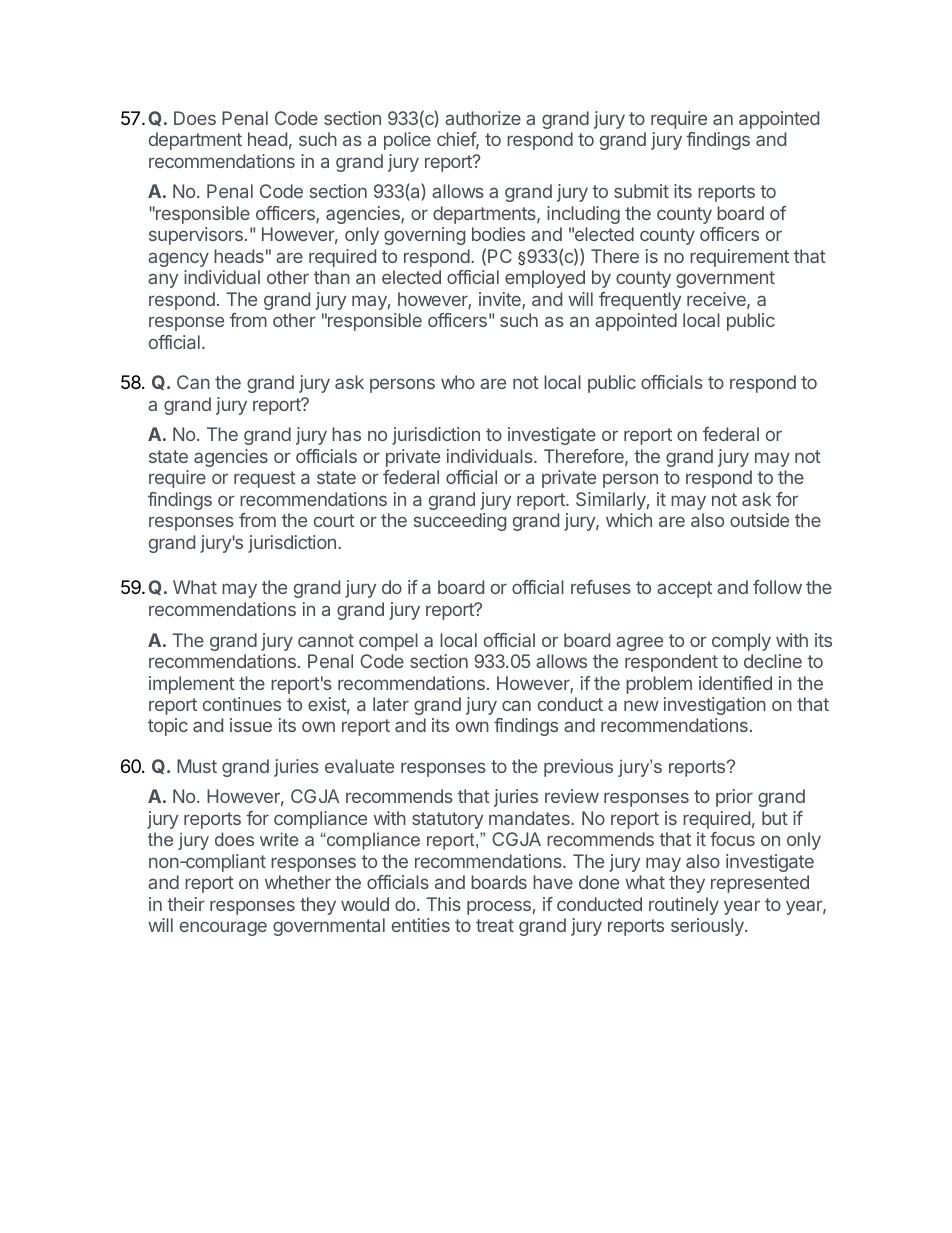 This image has width=952, height=1233. Describe the element at coordinates (641, 191) in the image. I see `submit` at that location.
